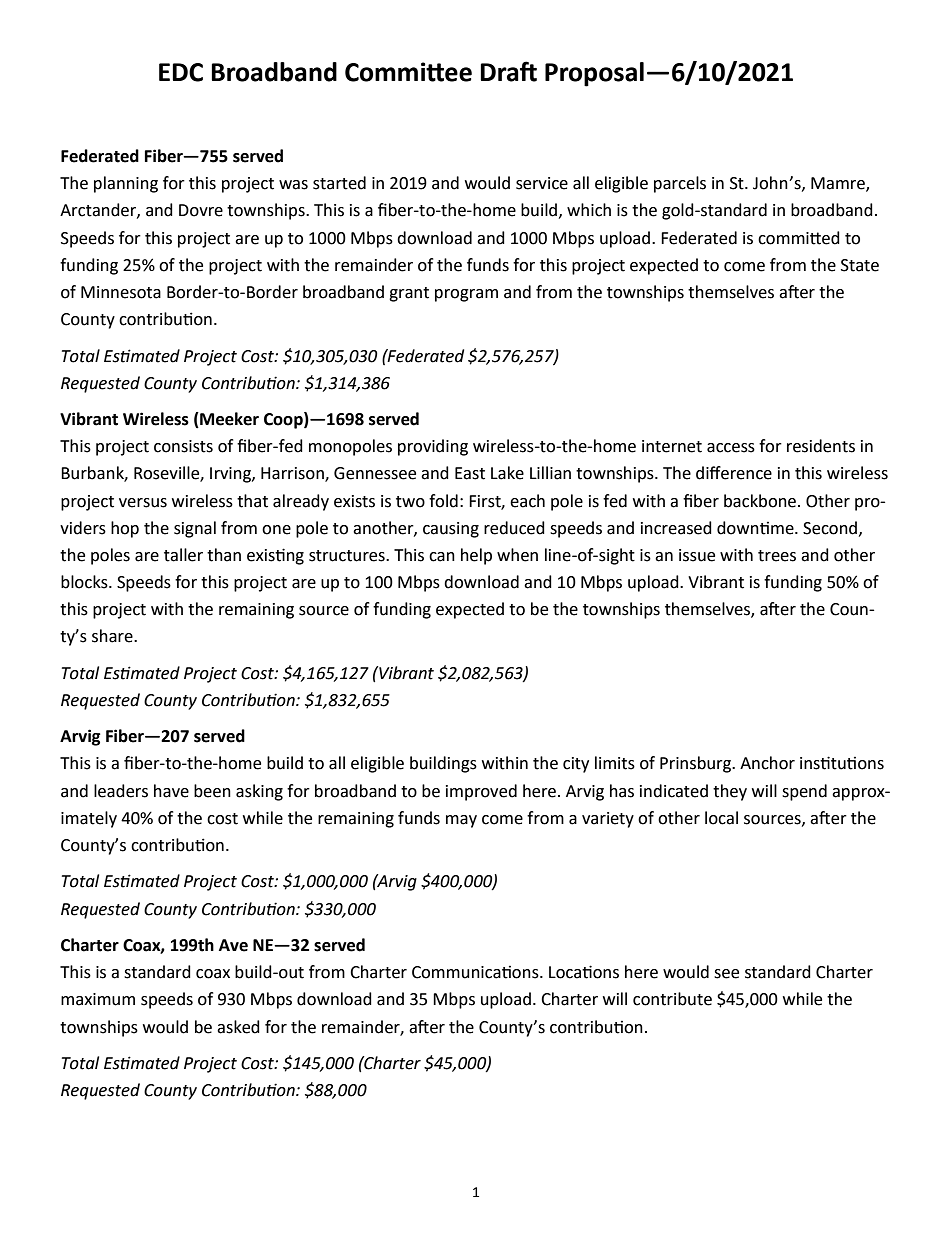 This screenshot has height=1233, width=952. Describe the element at coordinates (576, 765) in the screenshot. I see `city` at that location.
